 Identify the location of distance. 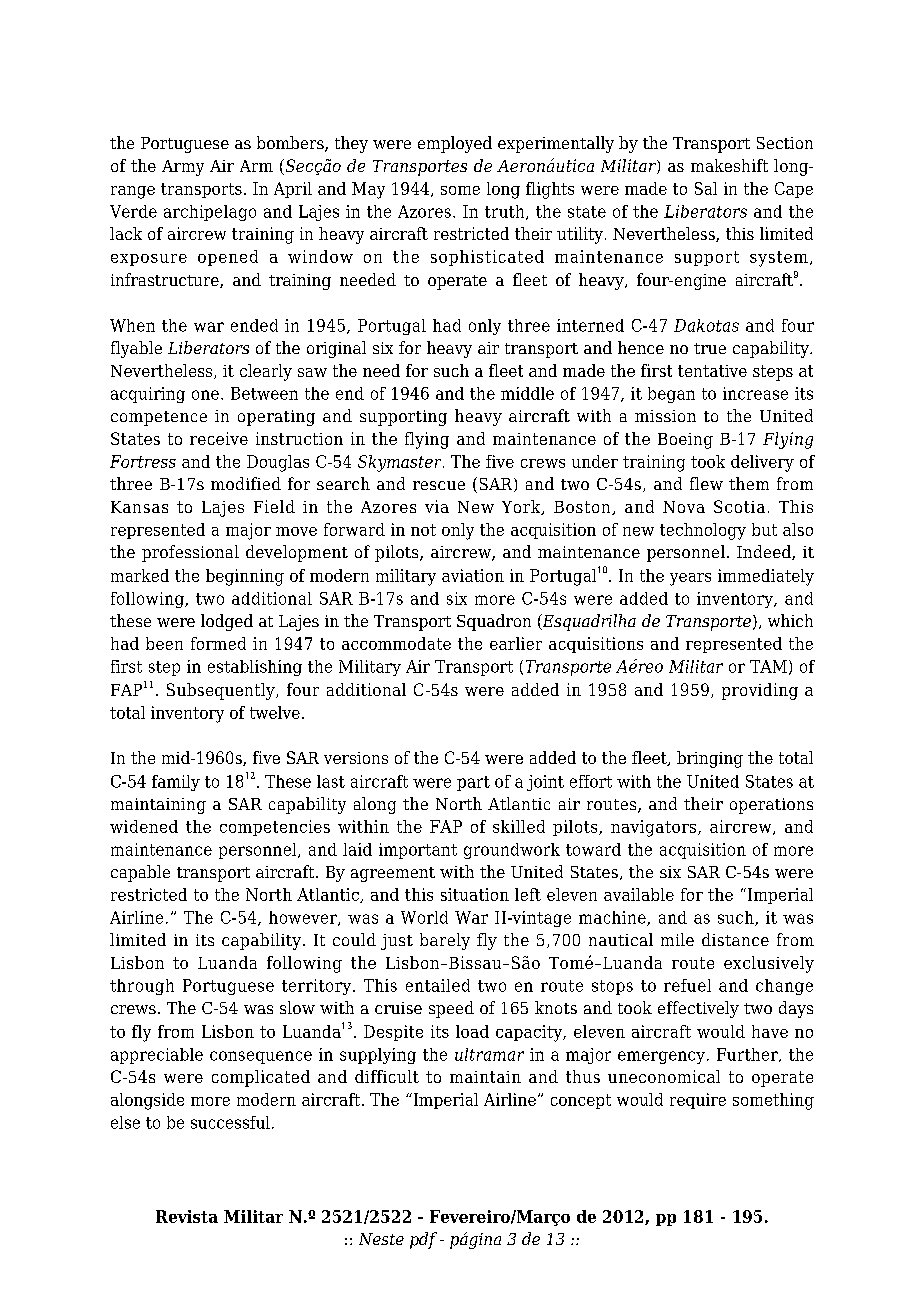
(735, 939).
